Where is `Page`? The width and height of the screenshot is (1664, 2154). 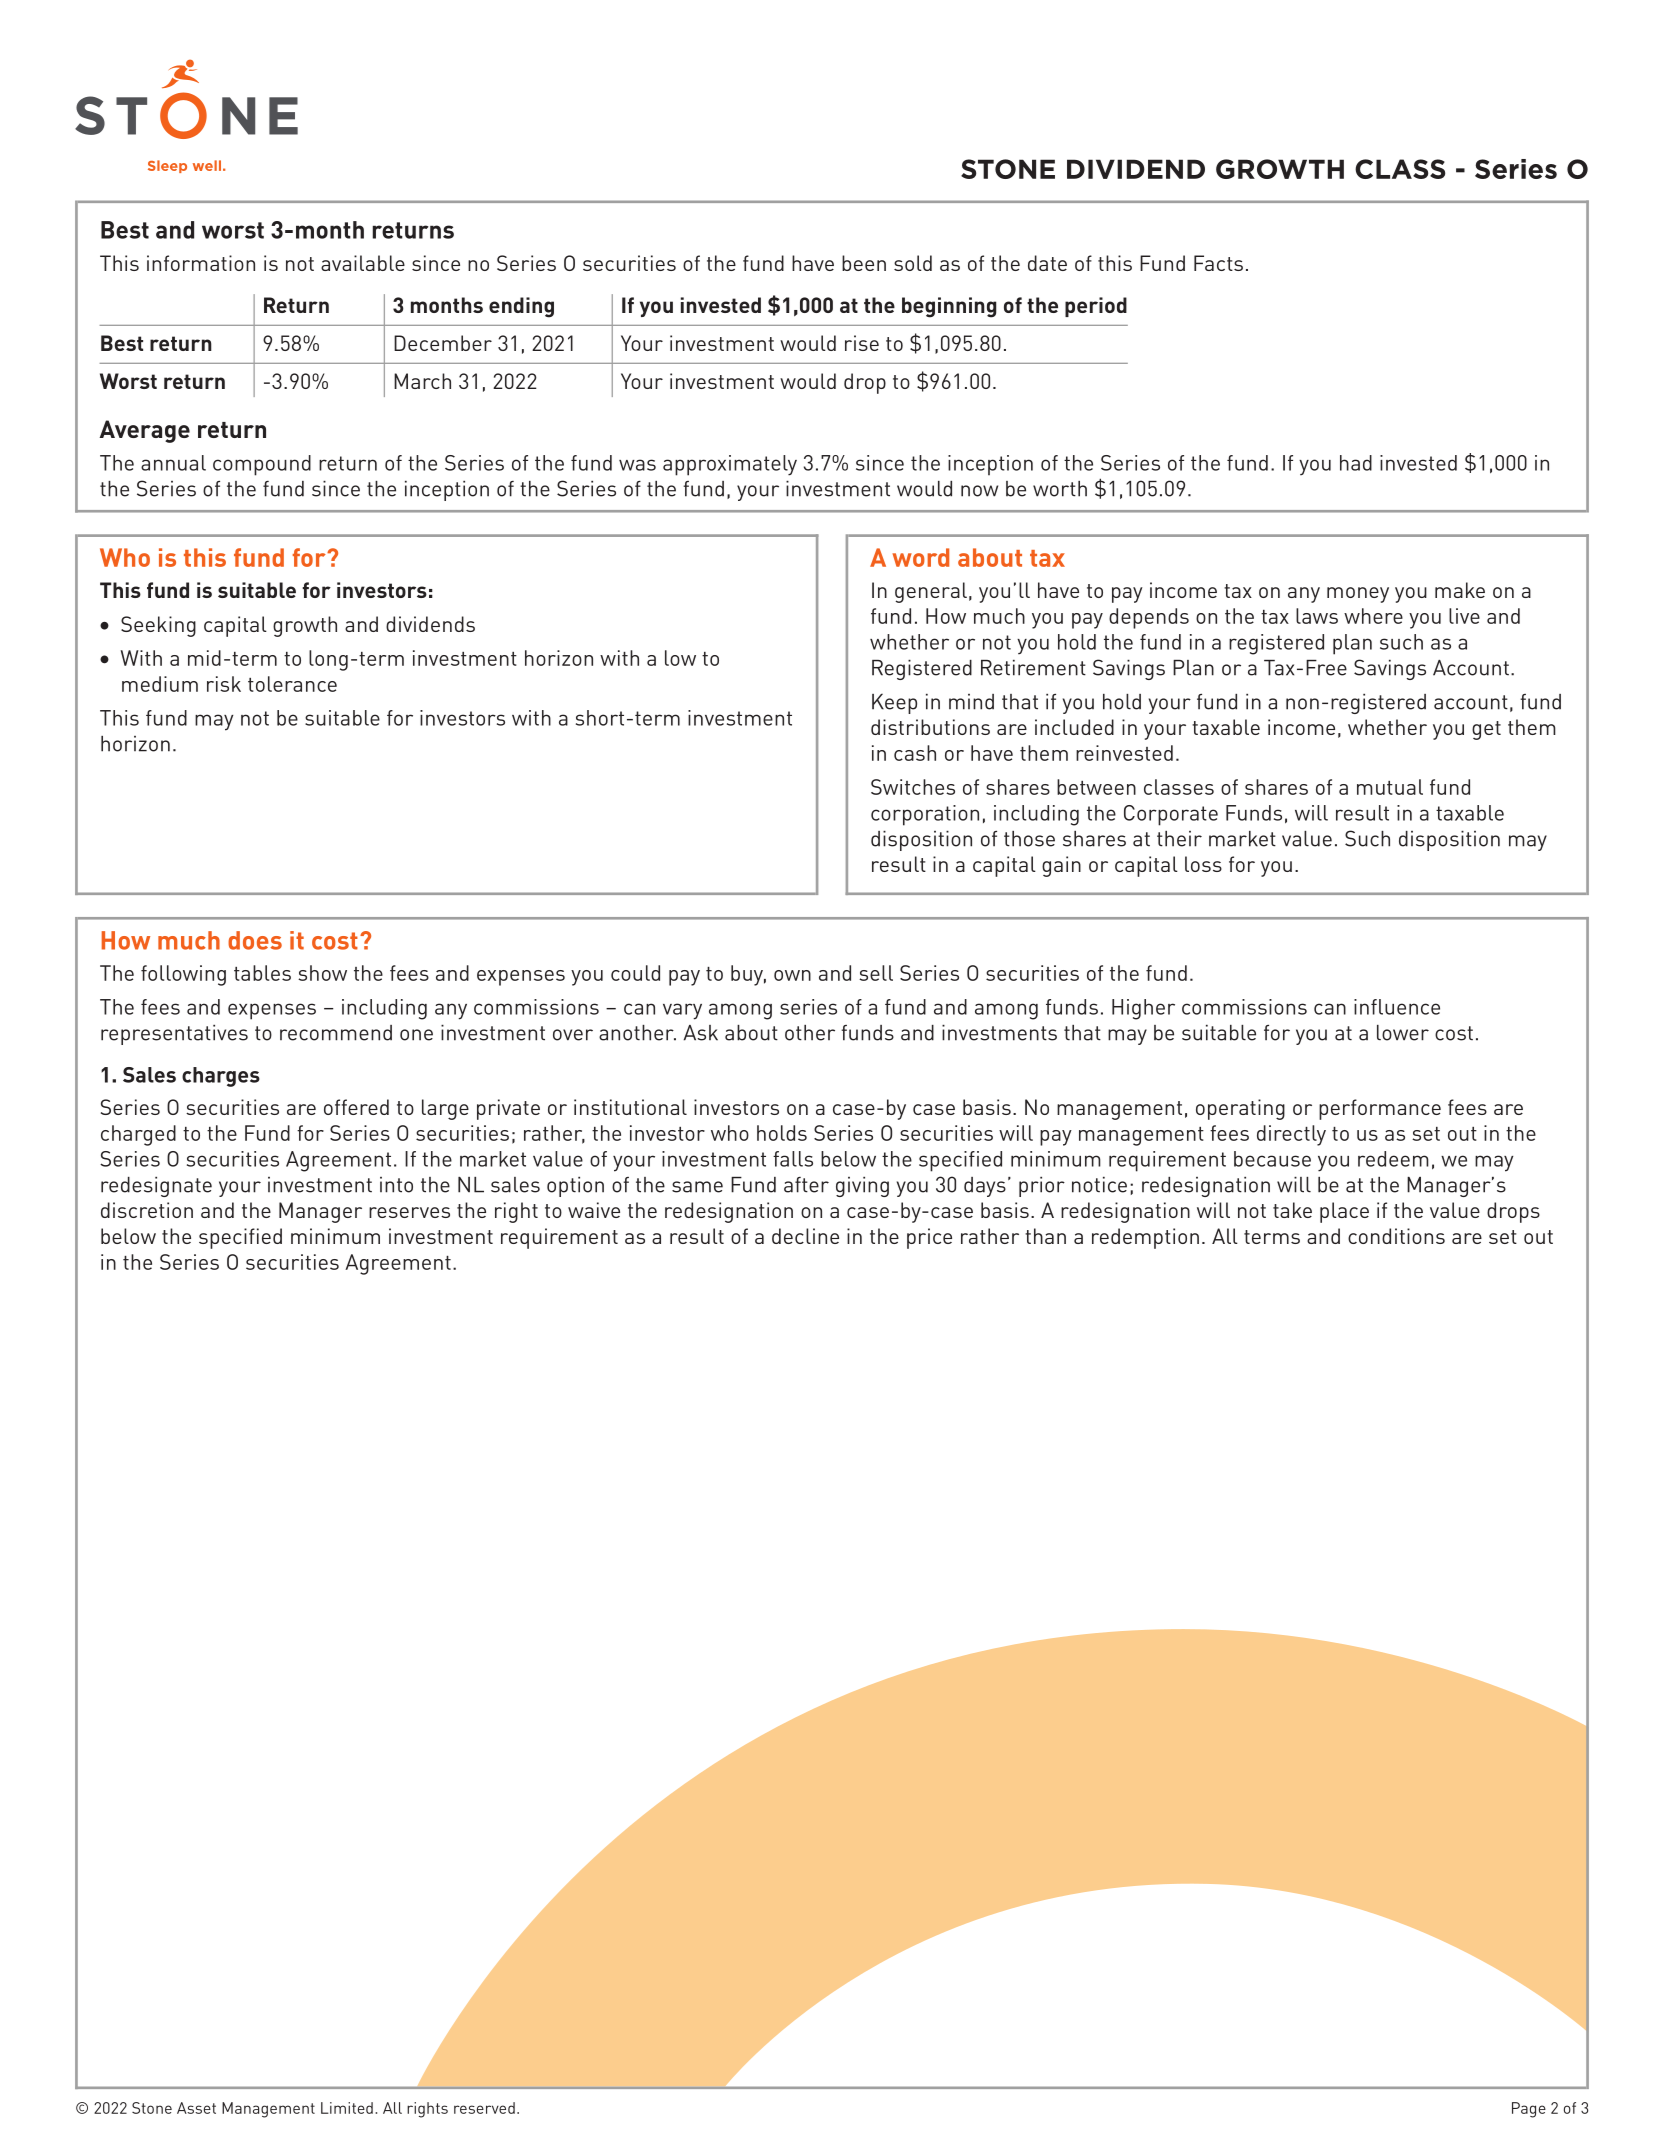
Page is located at coordinates (1529, 2110).
